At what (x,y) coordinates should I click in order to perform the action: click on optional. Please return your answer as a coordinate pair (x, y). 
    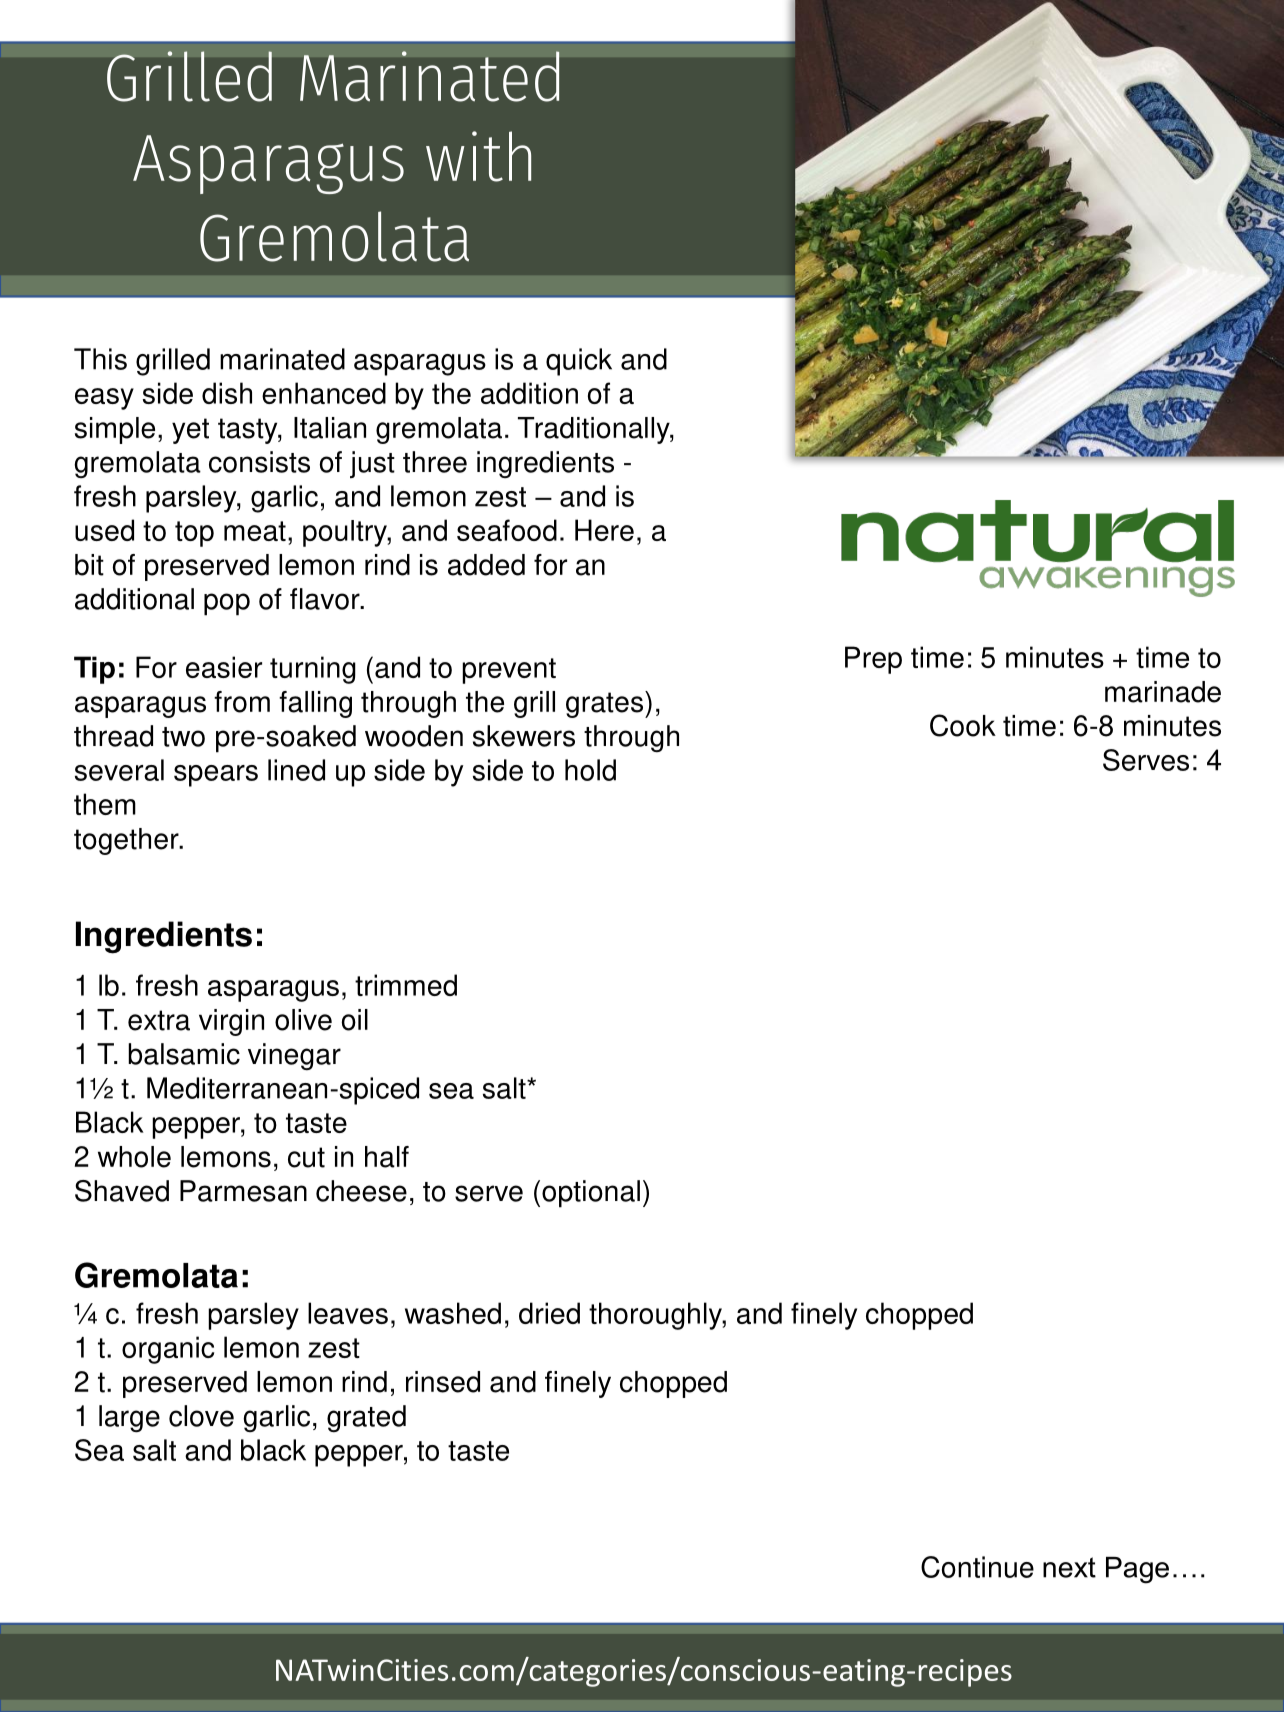
    Looking at the image, I should click on (591, 1194).
